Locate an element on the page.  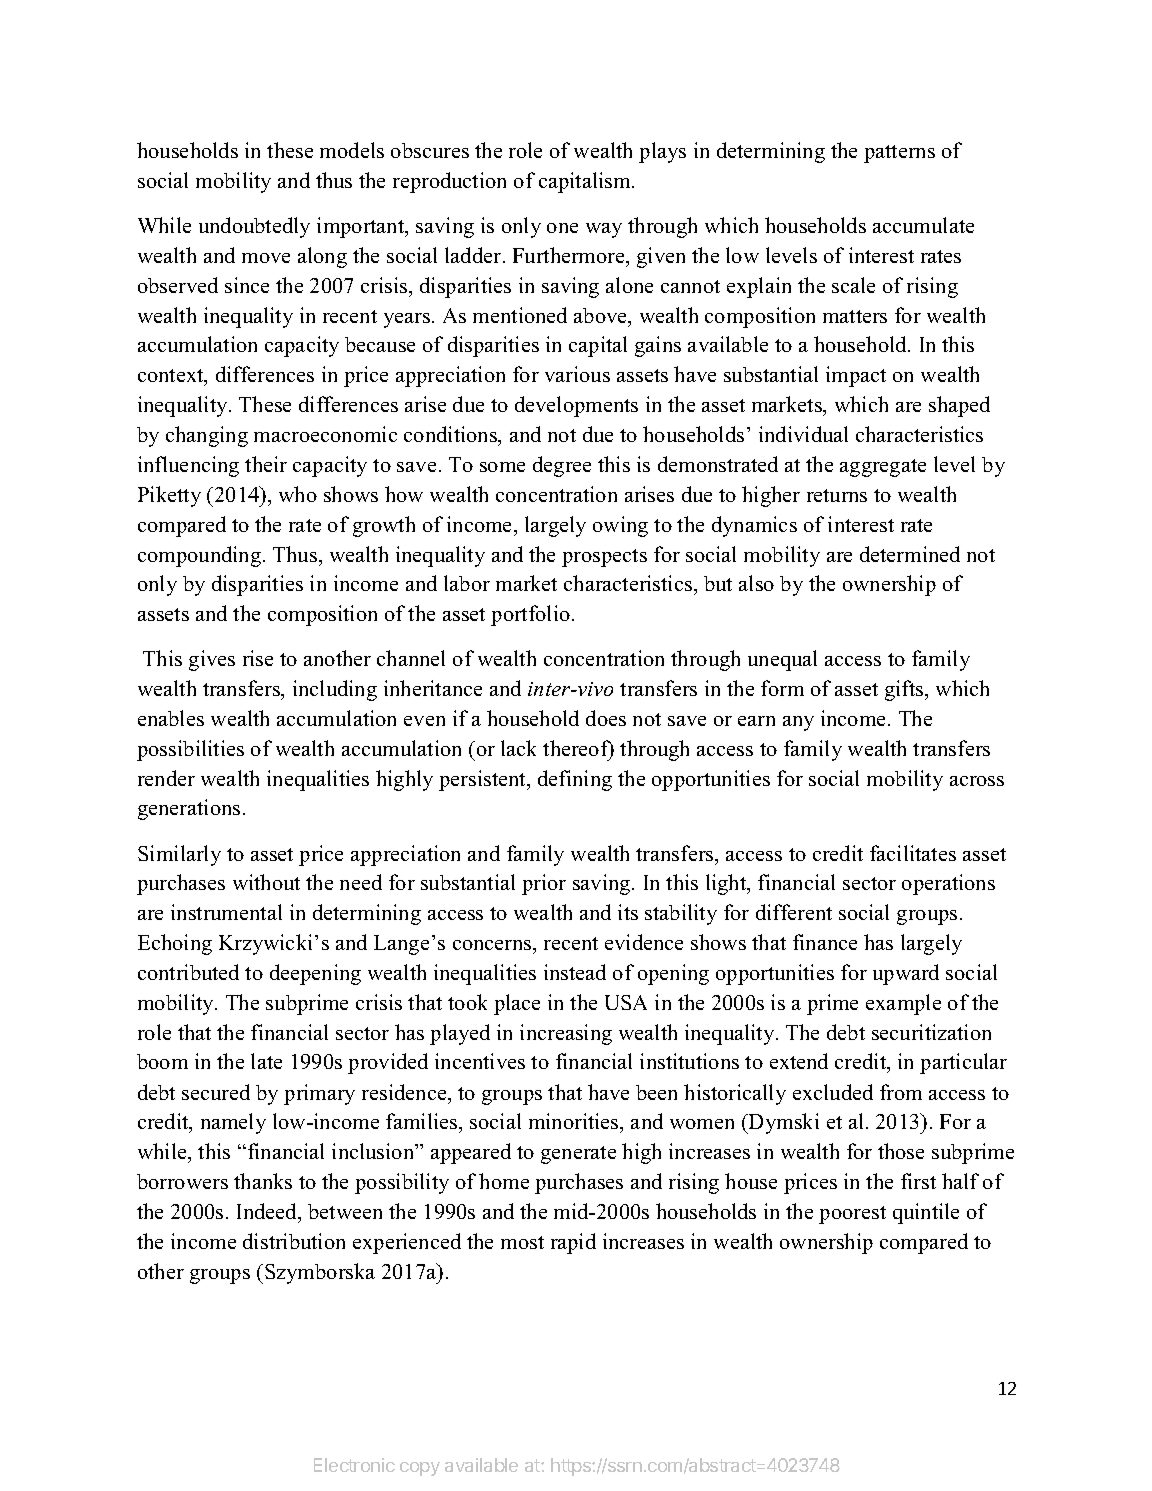
instead is located at coordinates (575, 972).
